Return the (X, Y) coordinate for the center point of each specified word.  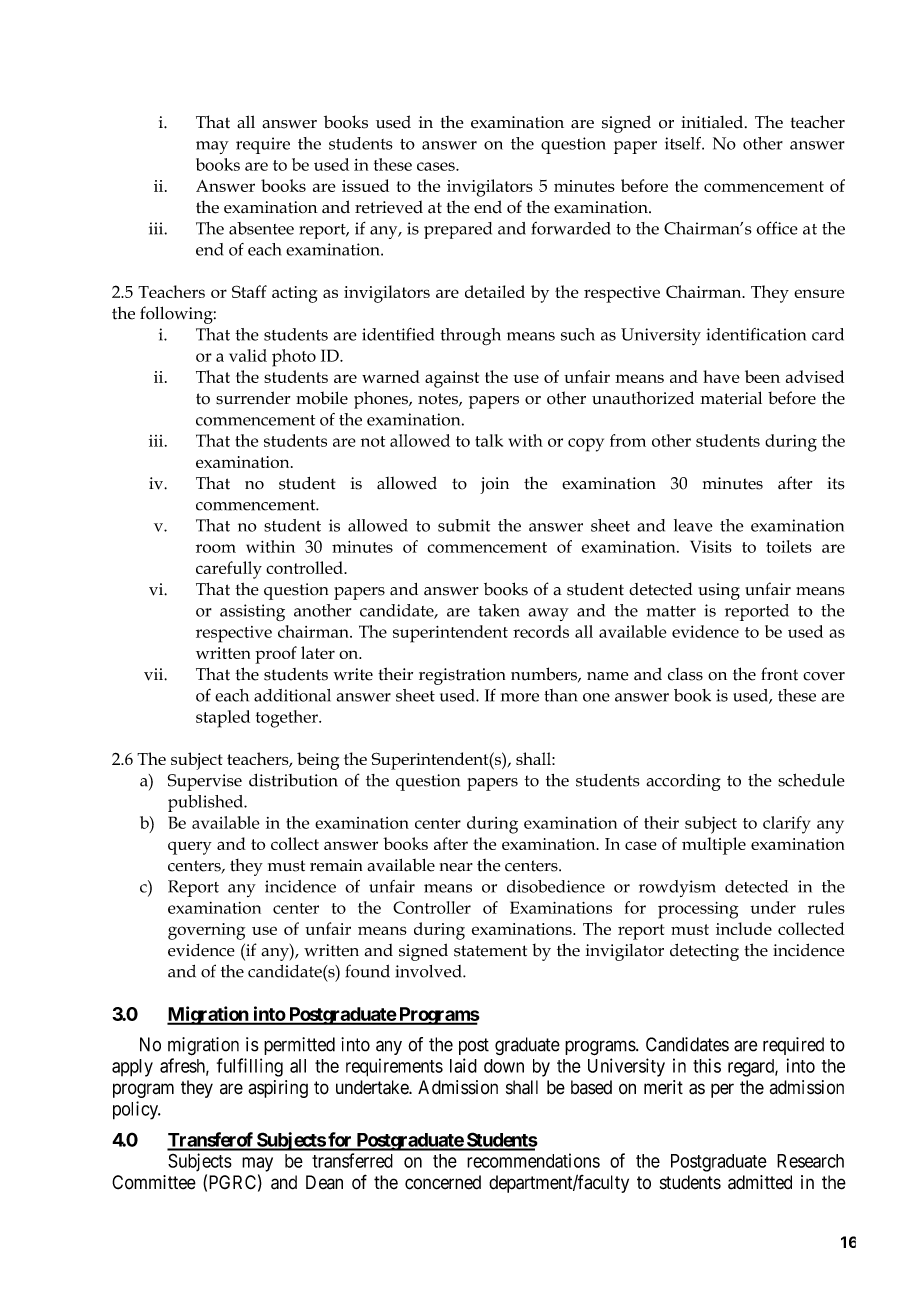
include (744, 928)
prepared (458, 230)
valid (248, 355)
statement (490, 951)
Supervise (205, 782)
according (683, 782)
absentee (261, 228)
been (762, 376)
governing (206, 931)
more (520, 697)
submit (464, 525)
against (452, 379)
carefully (229, 570)
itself (684, 143)
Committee (154, 1182)
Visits (711, 546)
